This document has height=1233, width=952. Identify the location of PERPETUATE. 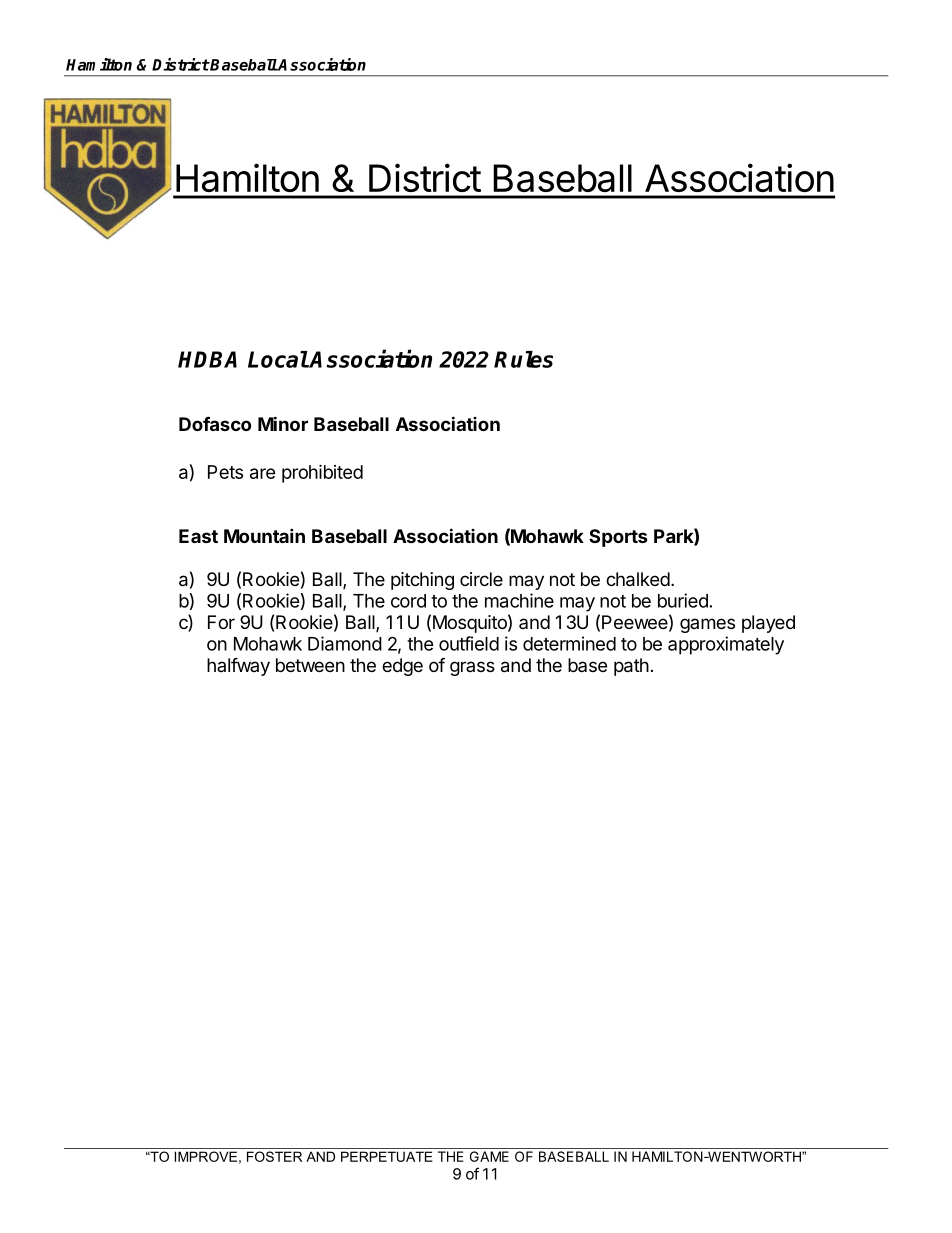
(387, 1156).
